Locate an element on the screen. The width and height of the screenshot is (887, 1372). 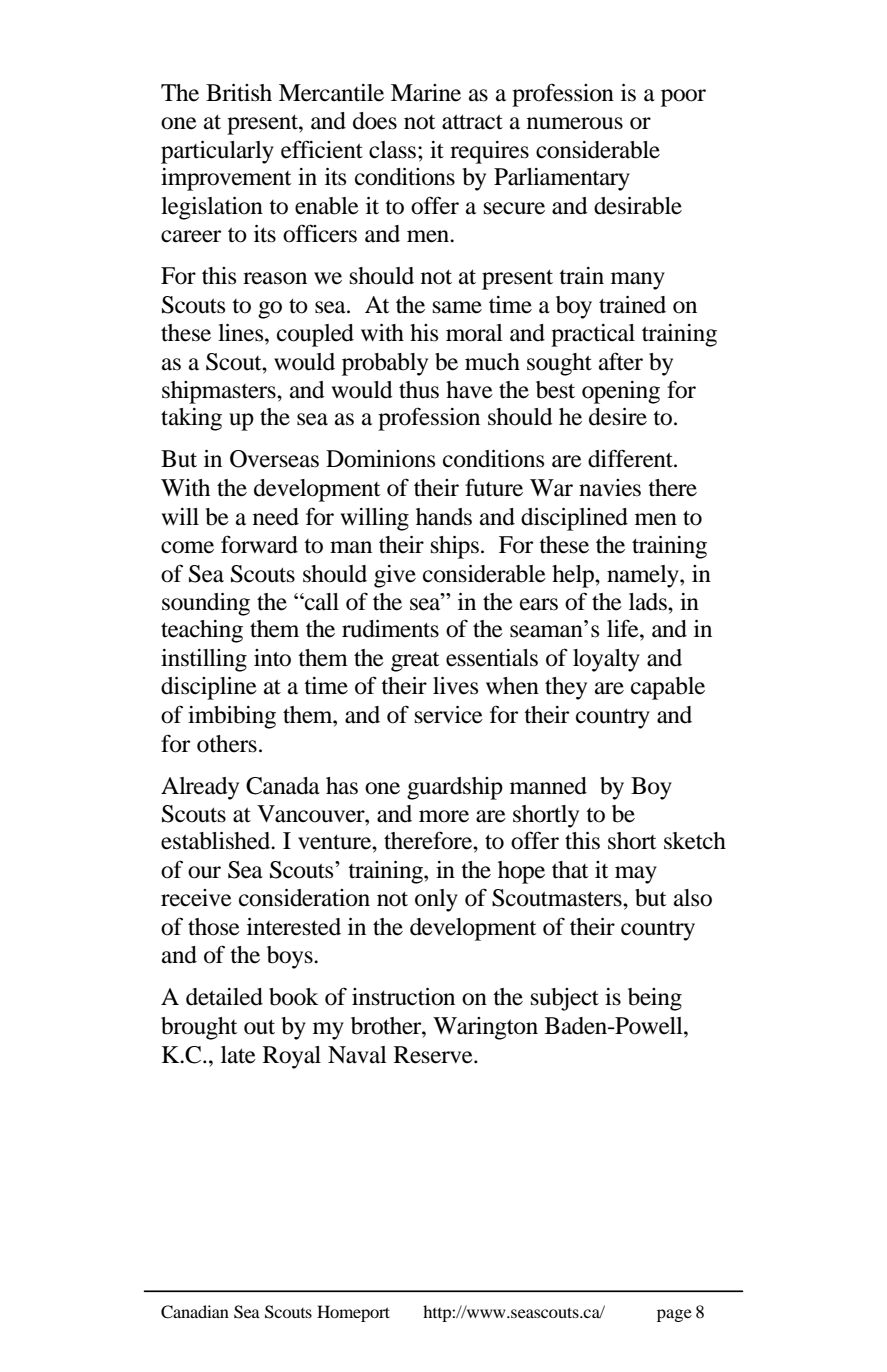
navies is located at coordinates (610, 488).
